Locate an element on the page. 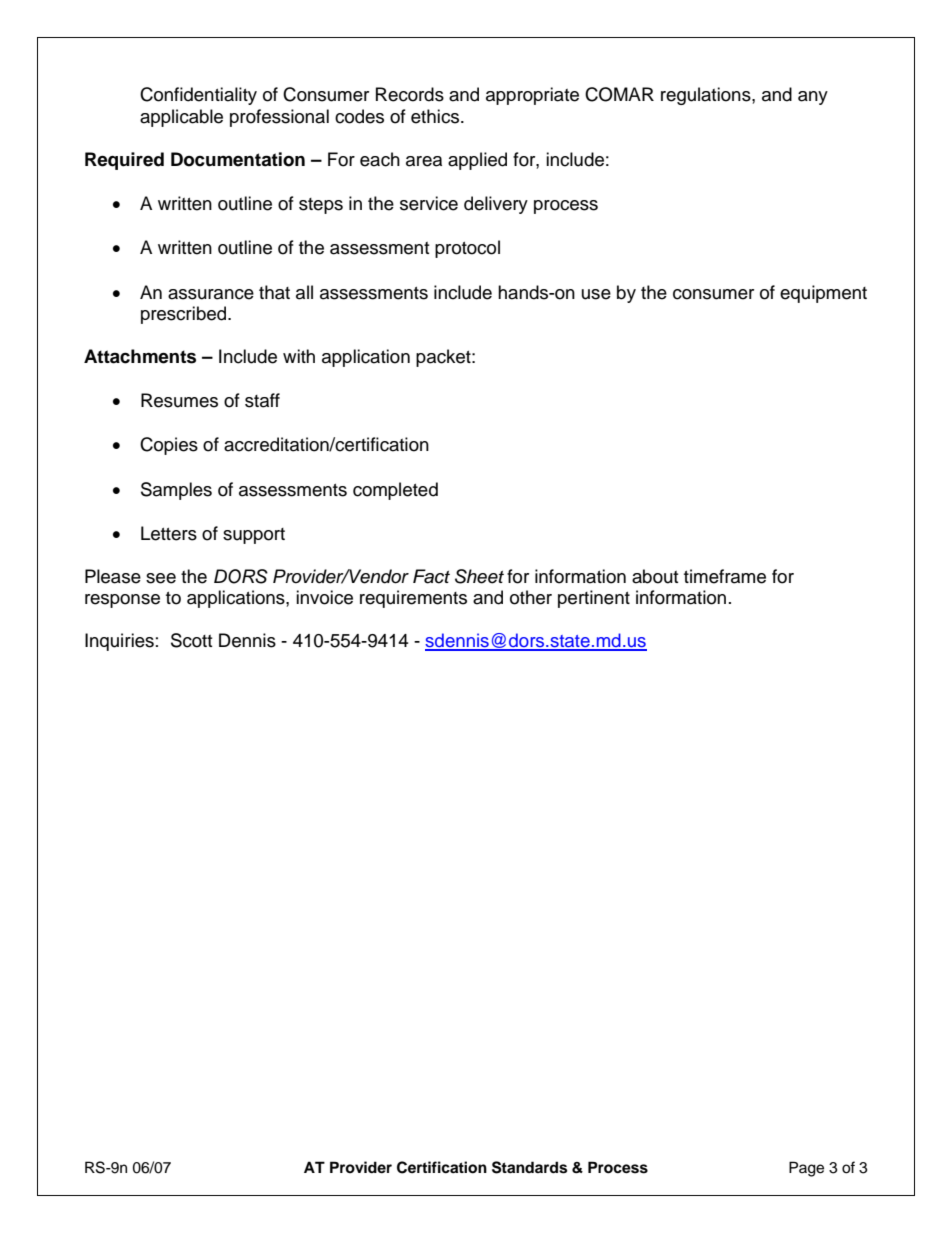 This document has height=1233, width=952. Copies is located at coordinates (169, 446).
